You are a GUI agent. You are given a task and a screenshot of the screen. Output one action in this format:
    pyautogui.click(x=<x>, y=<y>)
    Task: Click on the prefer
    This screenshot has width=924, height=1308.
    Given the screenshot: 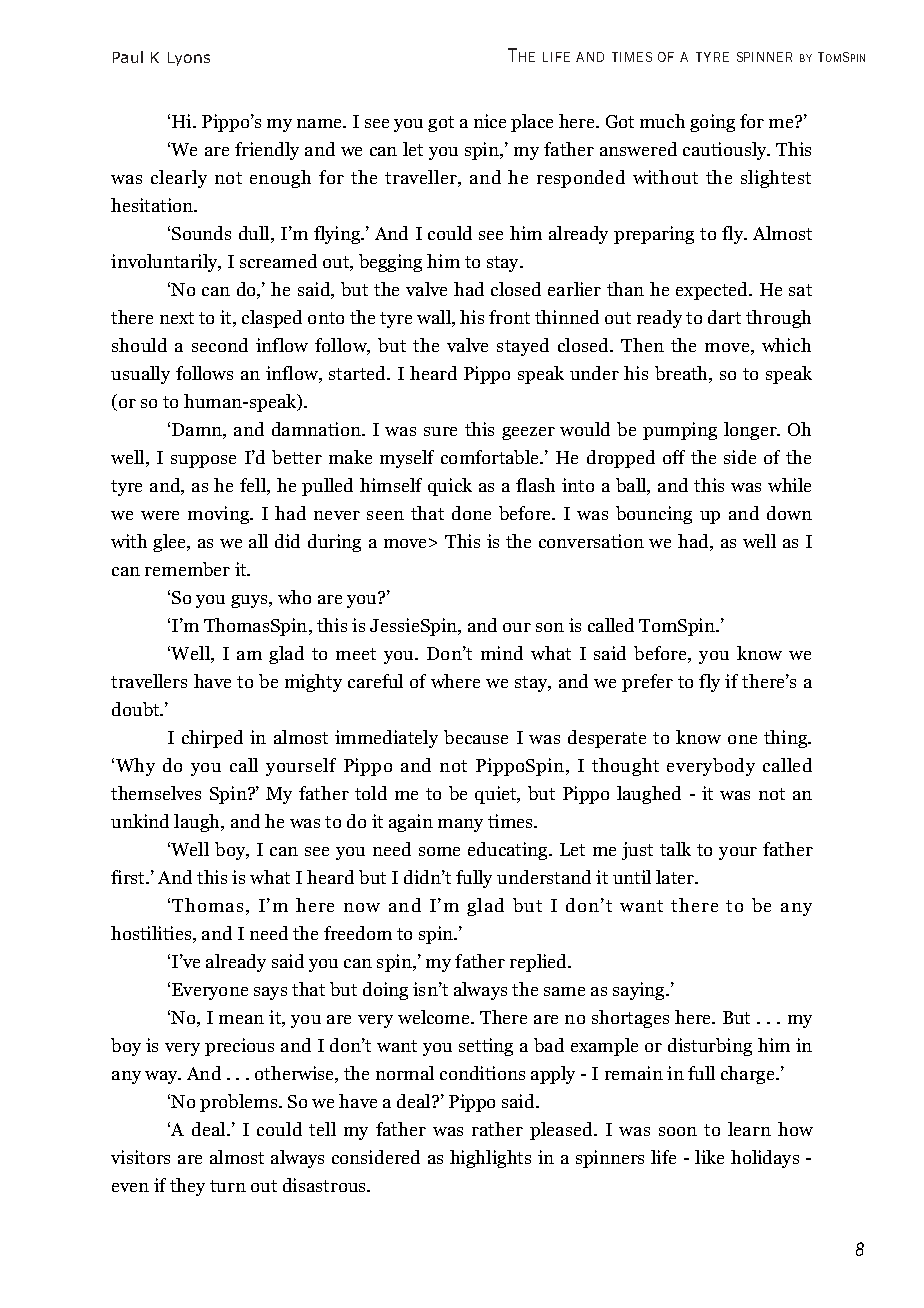 What is the action you would take?
    pyautogui.click(x=647, y=683)
